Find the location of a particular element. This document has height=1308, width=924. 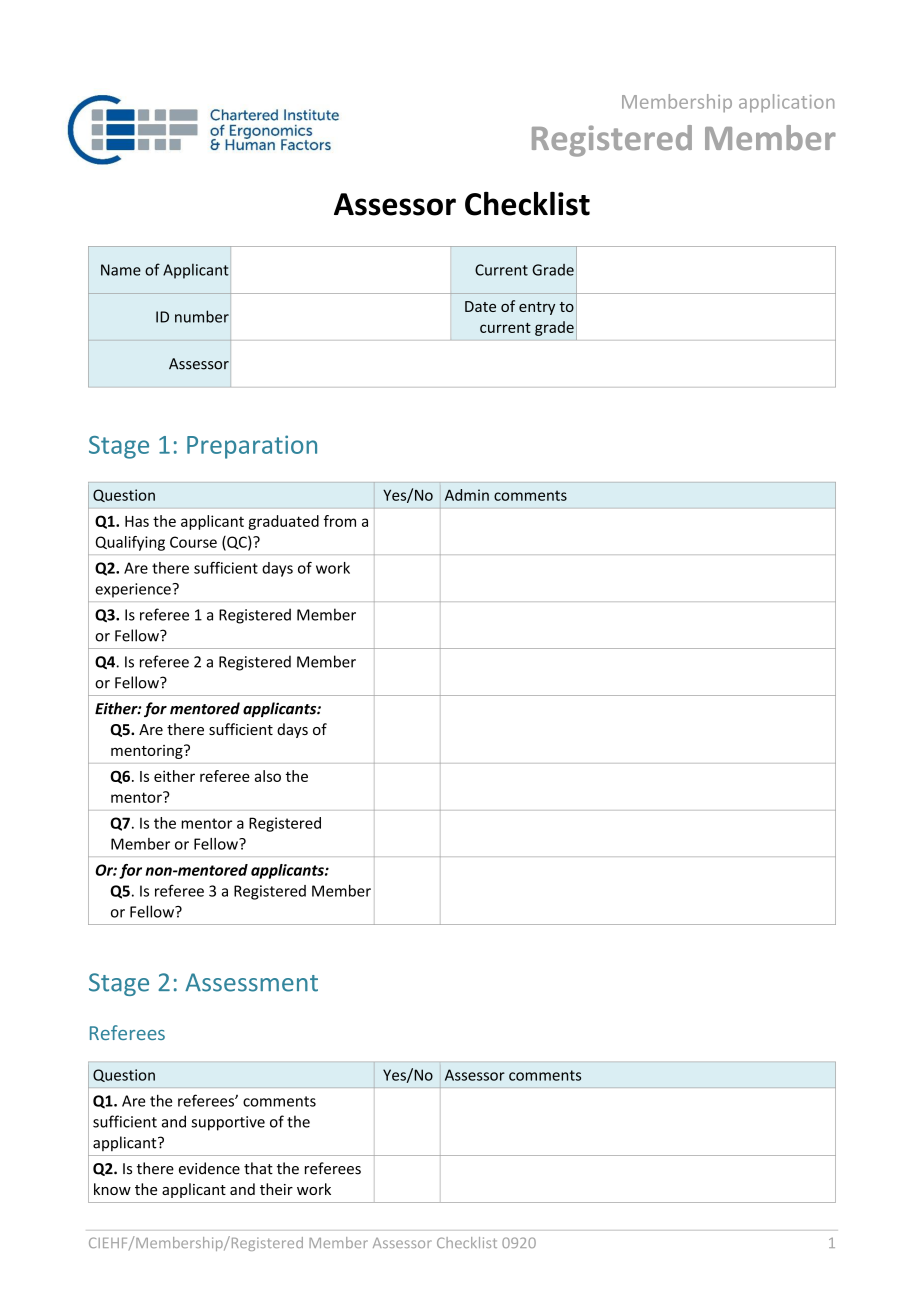

entry is located at coordinates (537, 308).
